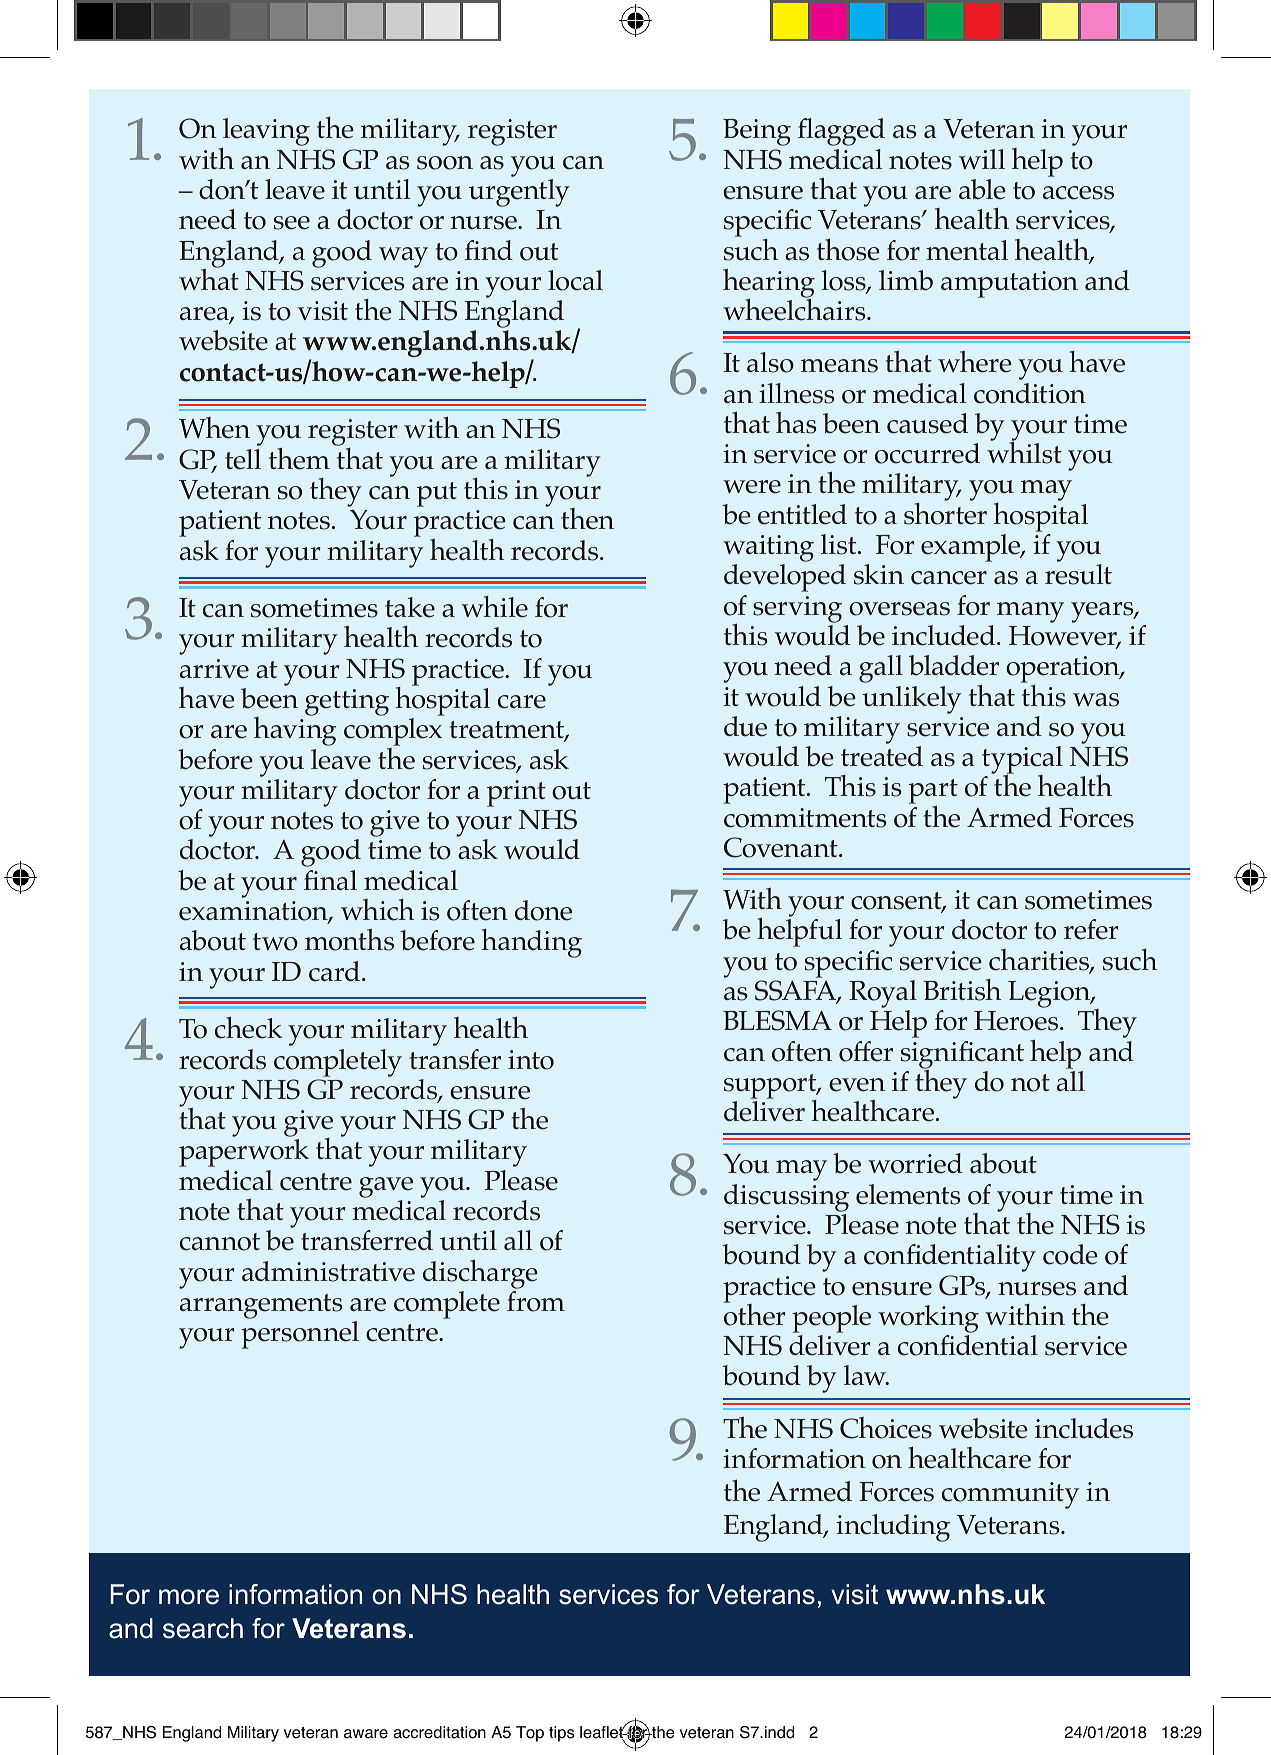 The width and height of the page is (1271, 1755). What do you see at coordinates (366, 1734) in the page?
I see `aware` at bounding box center [366, 1734].
